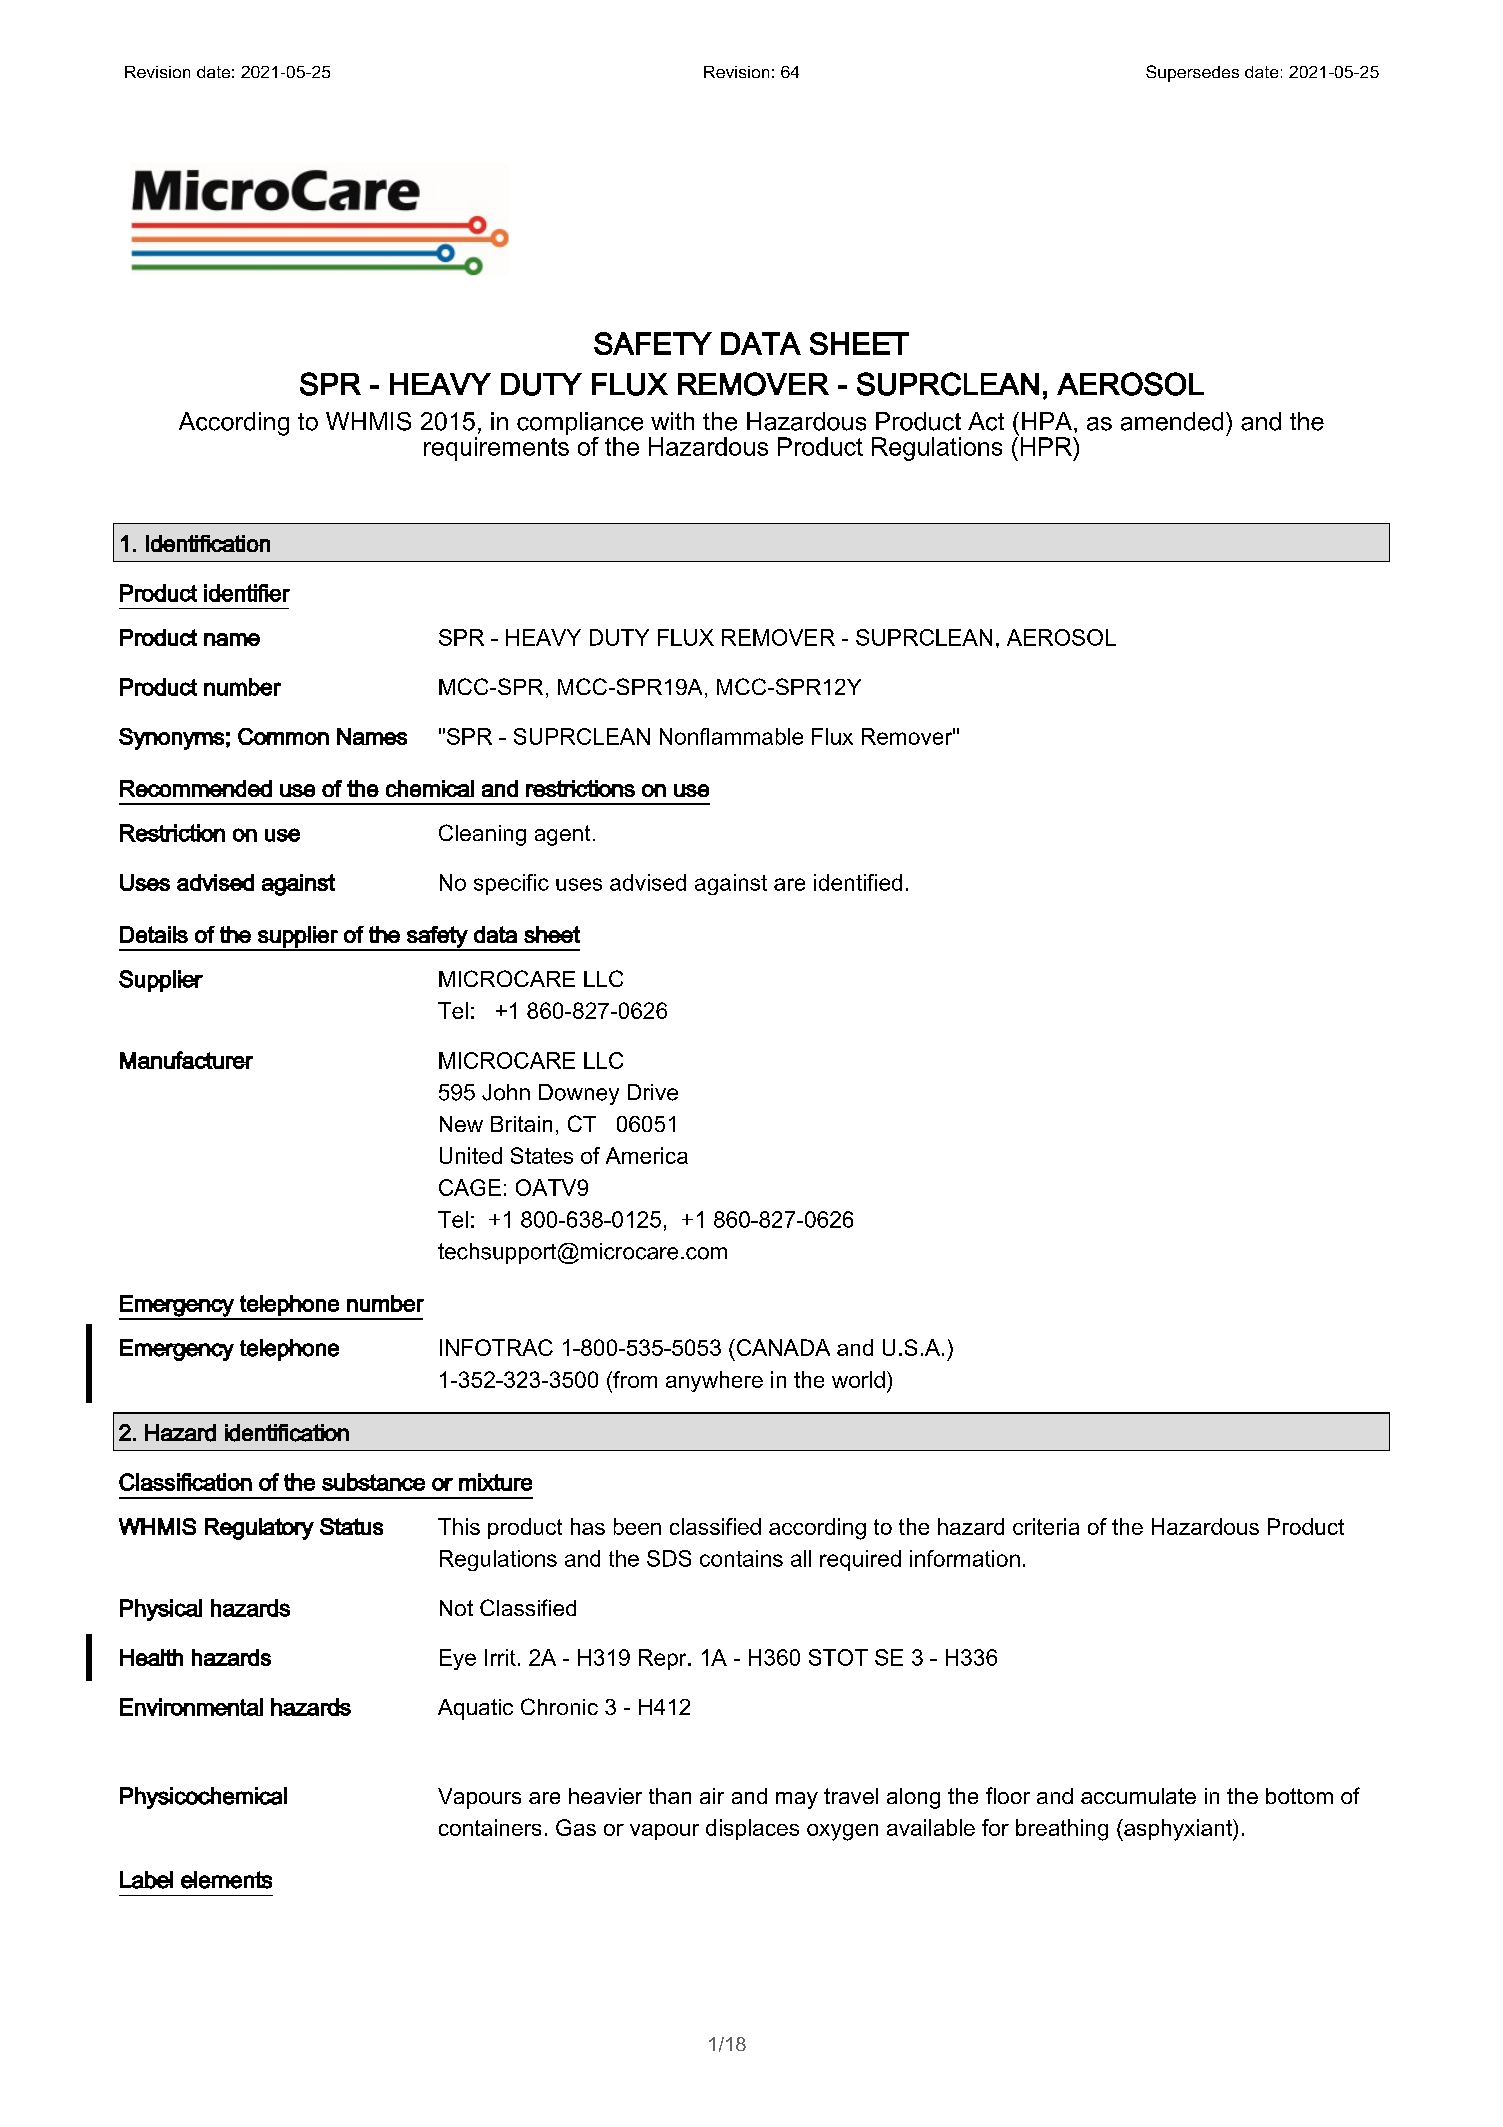 The image size is (1503, 2127). Describe the element at coordinates (752, 1829) in the document. I see `displaces` at that location.
